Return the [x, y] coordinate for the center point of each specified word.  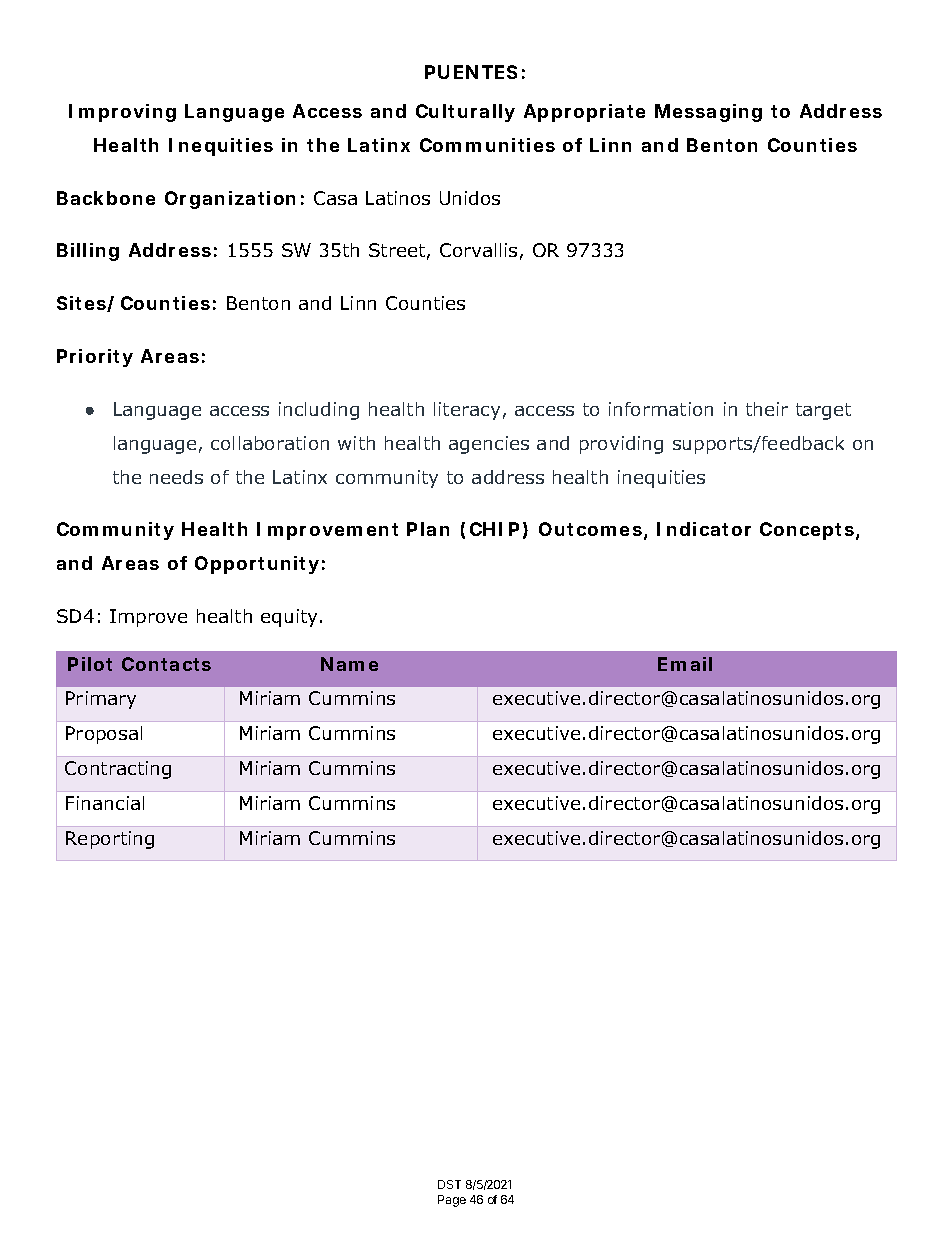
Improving [122, 113]
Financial [105, 803]
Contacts [166, 664]
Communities [487, 145]
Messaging [708, 113]
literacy [467, 411]
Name [349, 664]
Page [452, 1201]
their [767, 409]
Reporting [110, 840]
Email [685, 664]
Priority [95, 358]
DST [449, 1184]
